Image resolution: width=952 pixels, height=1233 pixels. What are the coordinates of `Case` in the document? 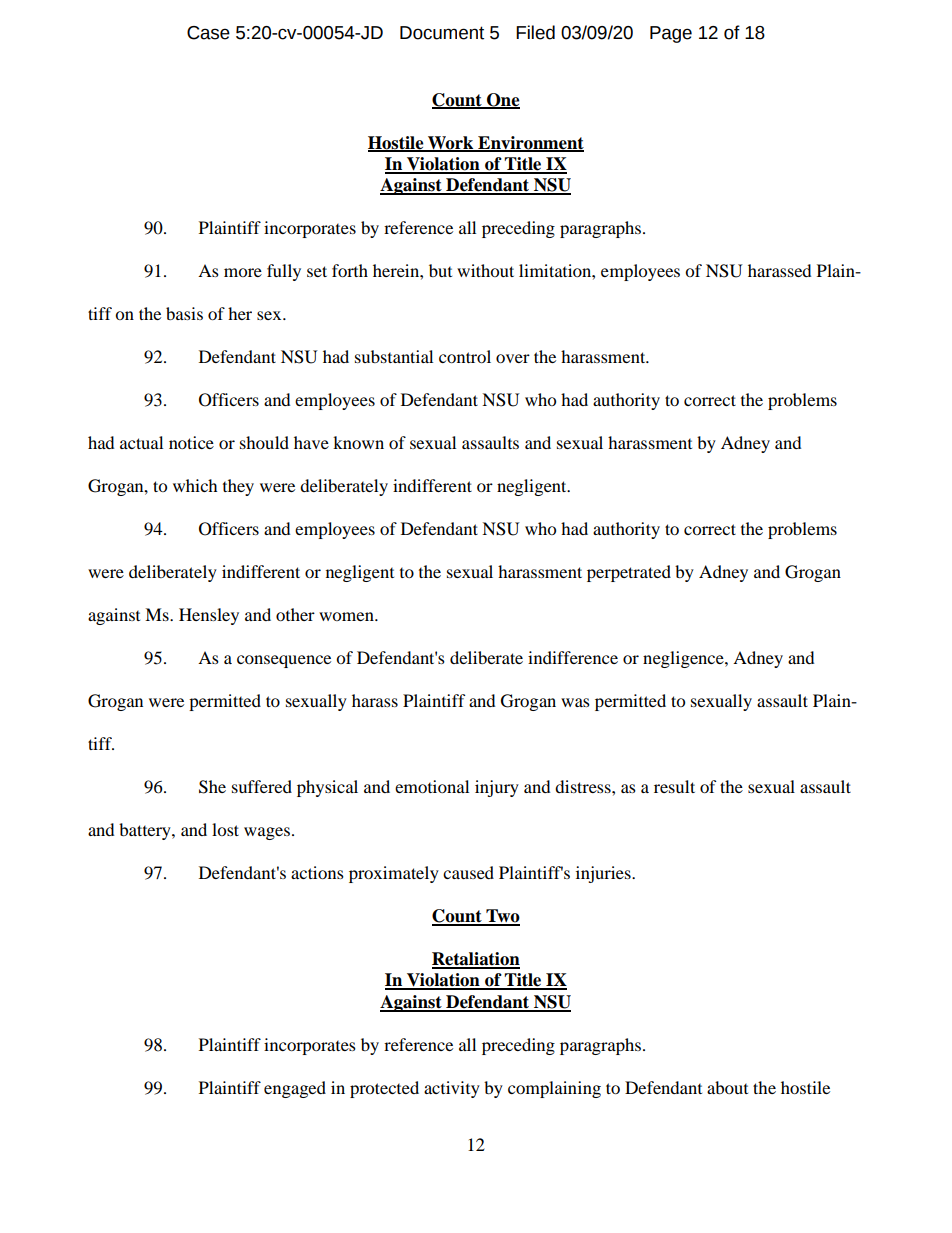 It's located at (208, 33).
